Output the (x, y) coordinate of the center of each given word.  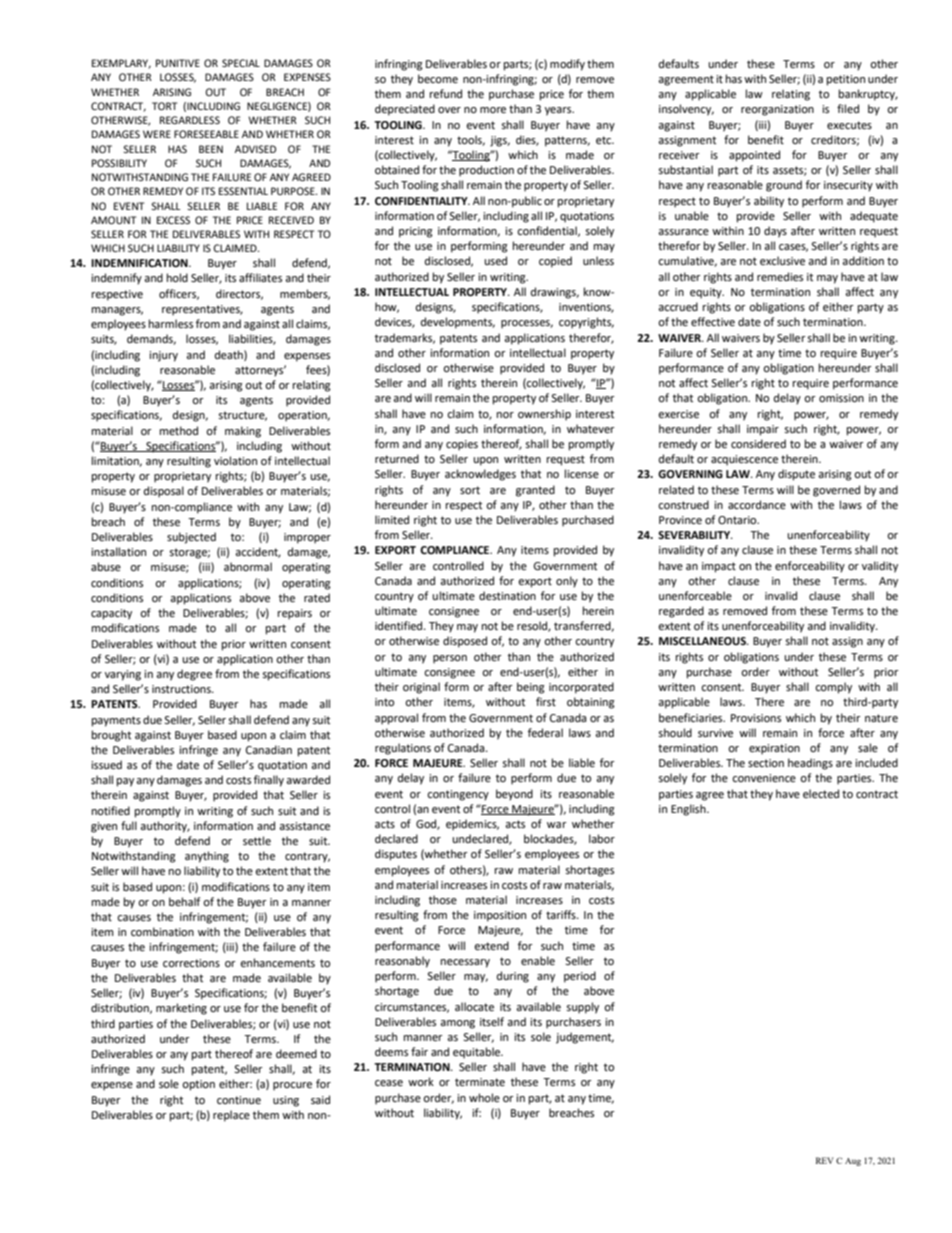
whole (484, 1098)
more (493, 110)
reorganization (777, 110)
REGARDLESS (190, 120)
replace (231, 1116)
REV (824, 1160)
